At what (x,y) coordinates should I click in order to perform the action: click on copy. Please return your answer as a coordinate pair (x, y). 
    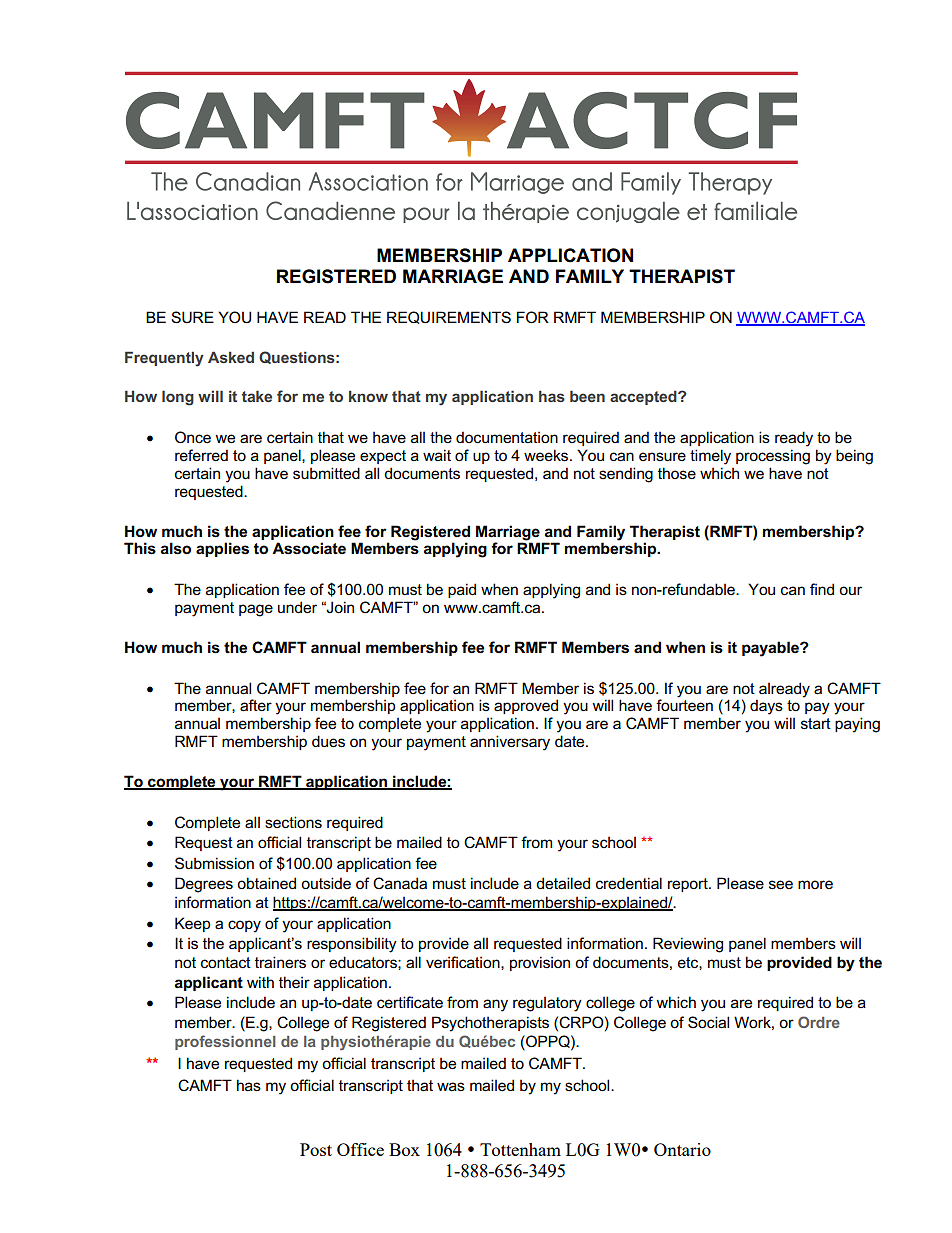
    Looking at the image, I should click on (244, 926).
